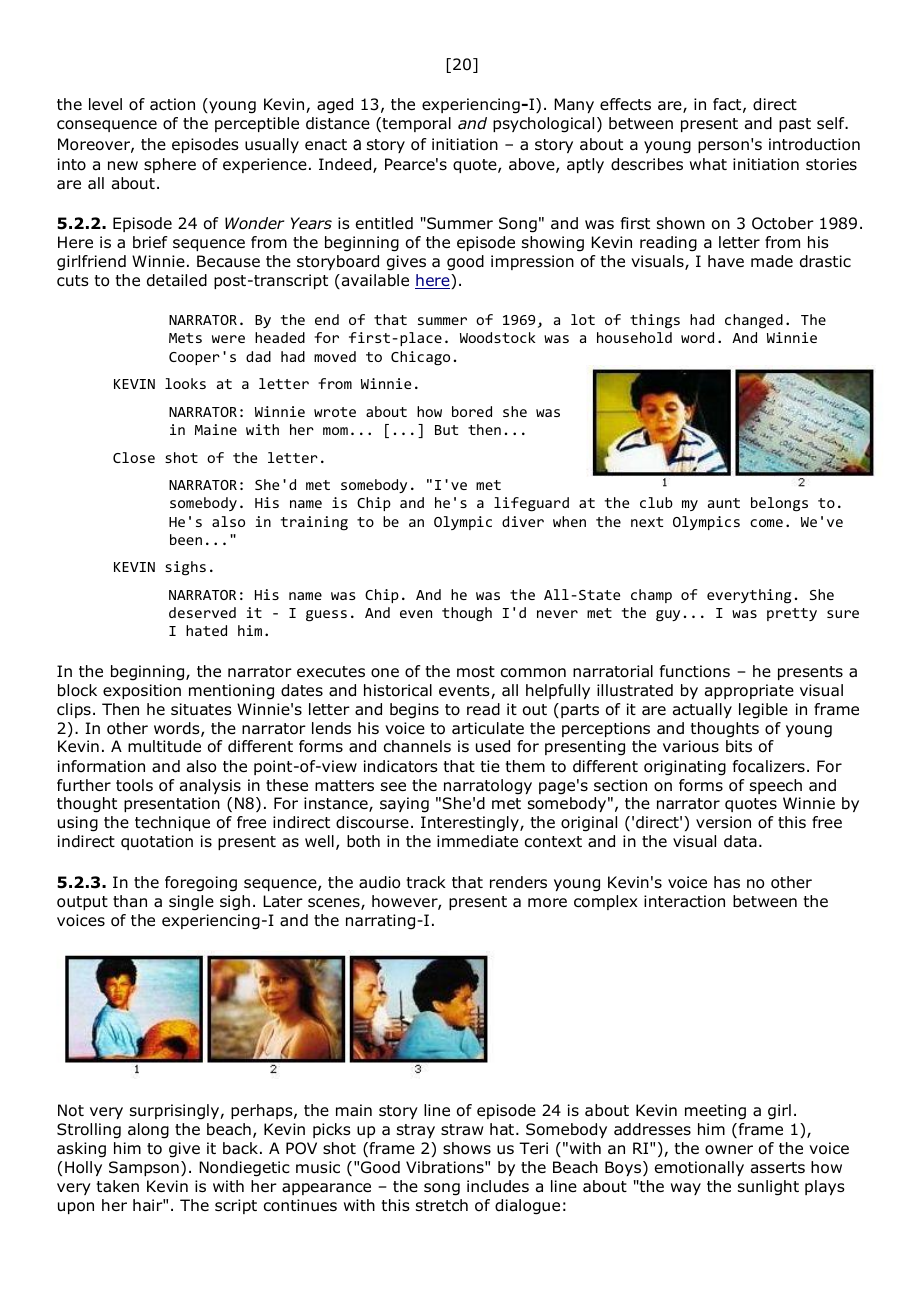  I want to click on most, so click(476, 672).
